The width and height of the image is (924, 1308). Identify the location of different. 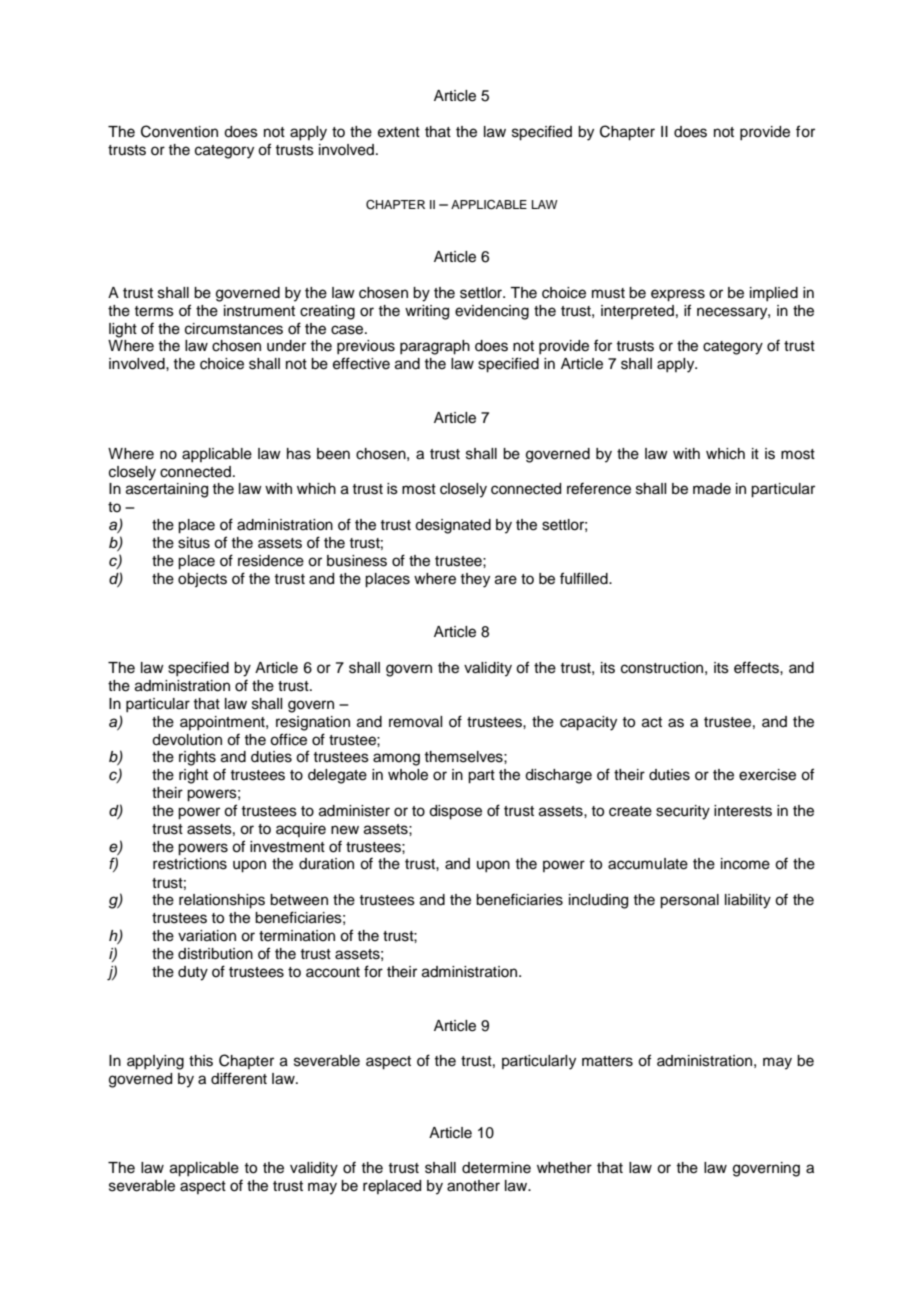
(239, 1078).
